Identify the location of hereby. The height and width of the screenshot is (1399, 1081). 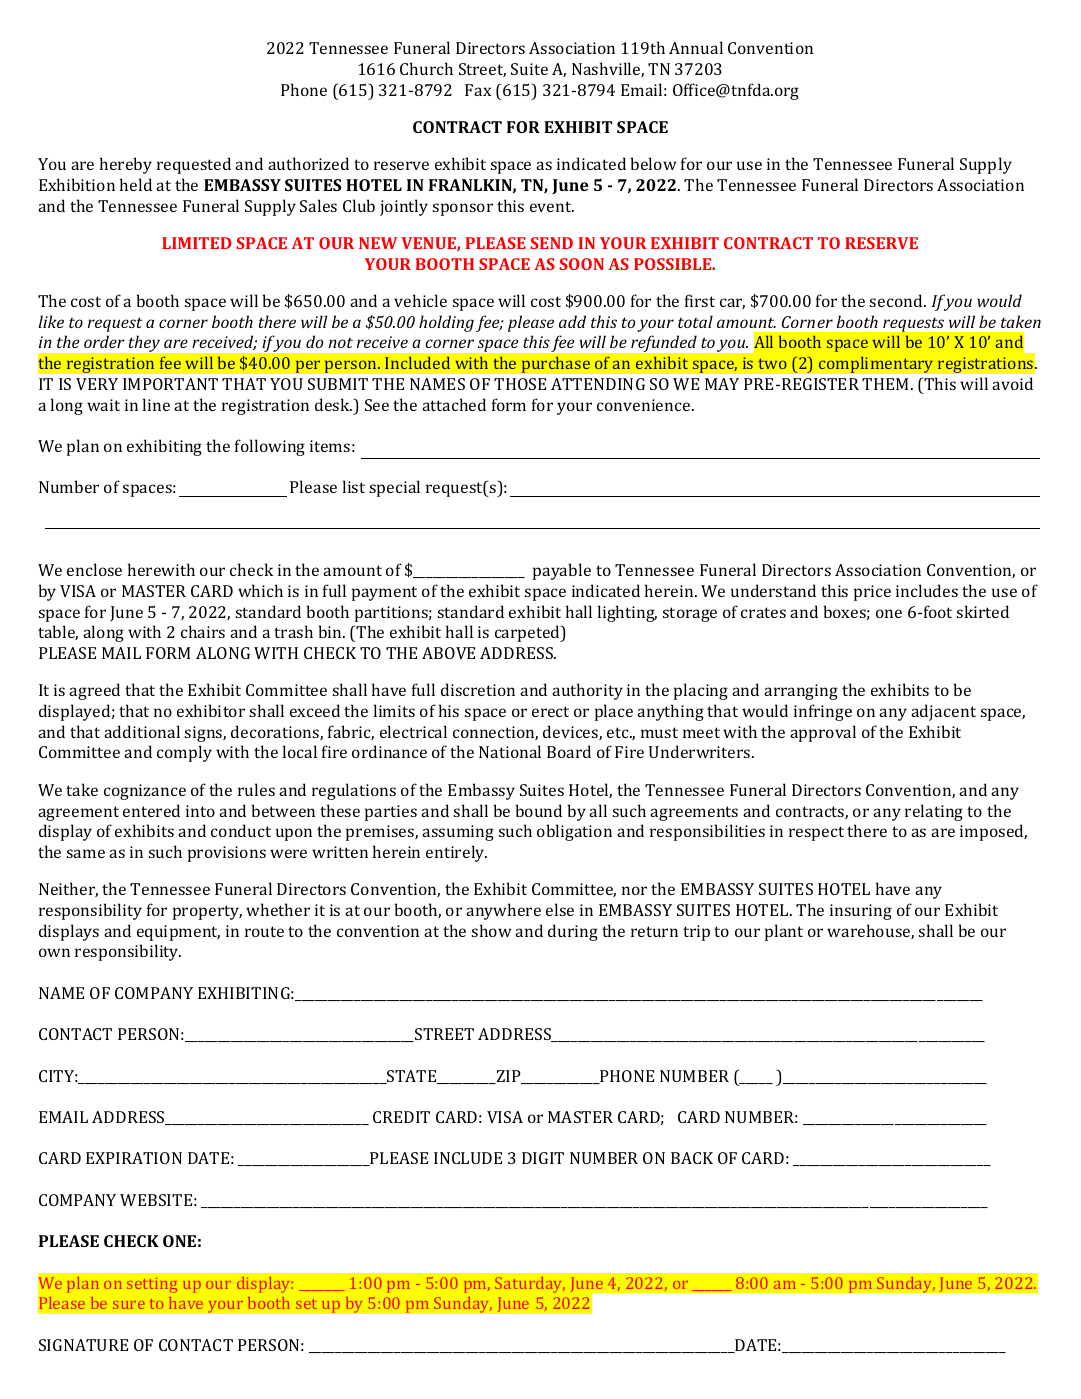
(126, 165).
